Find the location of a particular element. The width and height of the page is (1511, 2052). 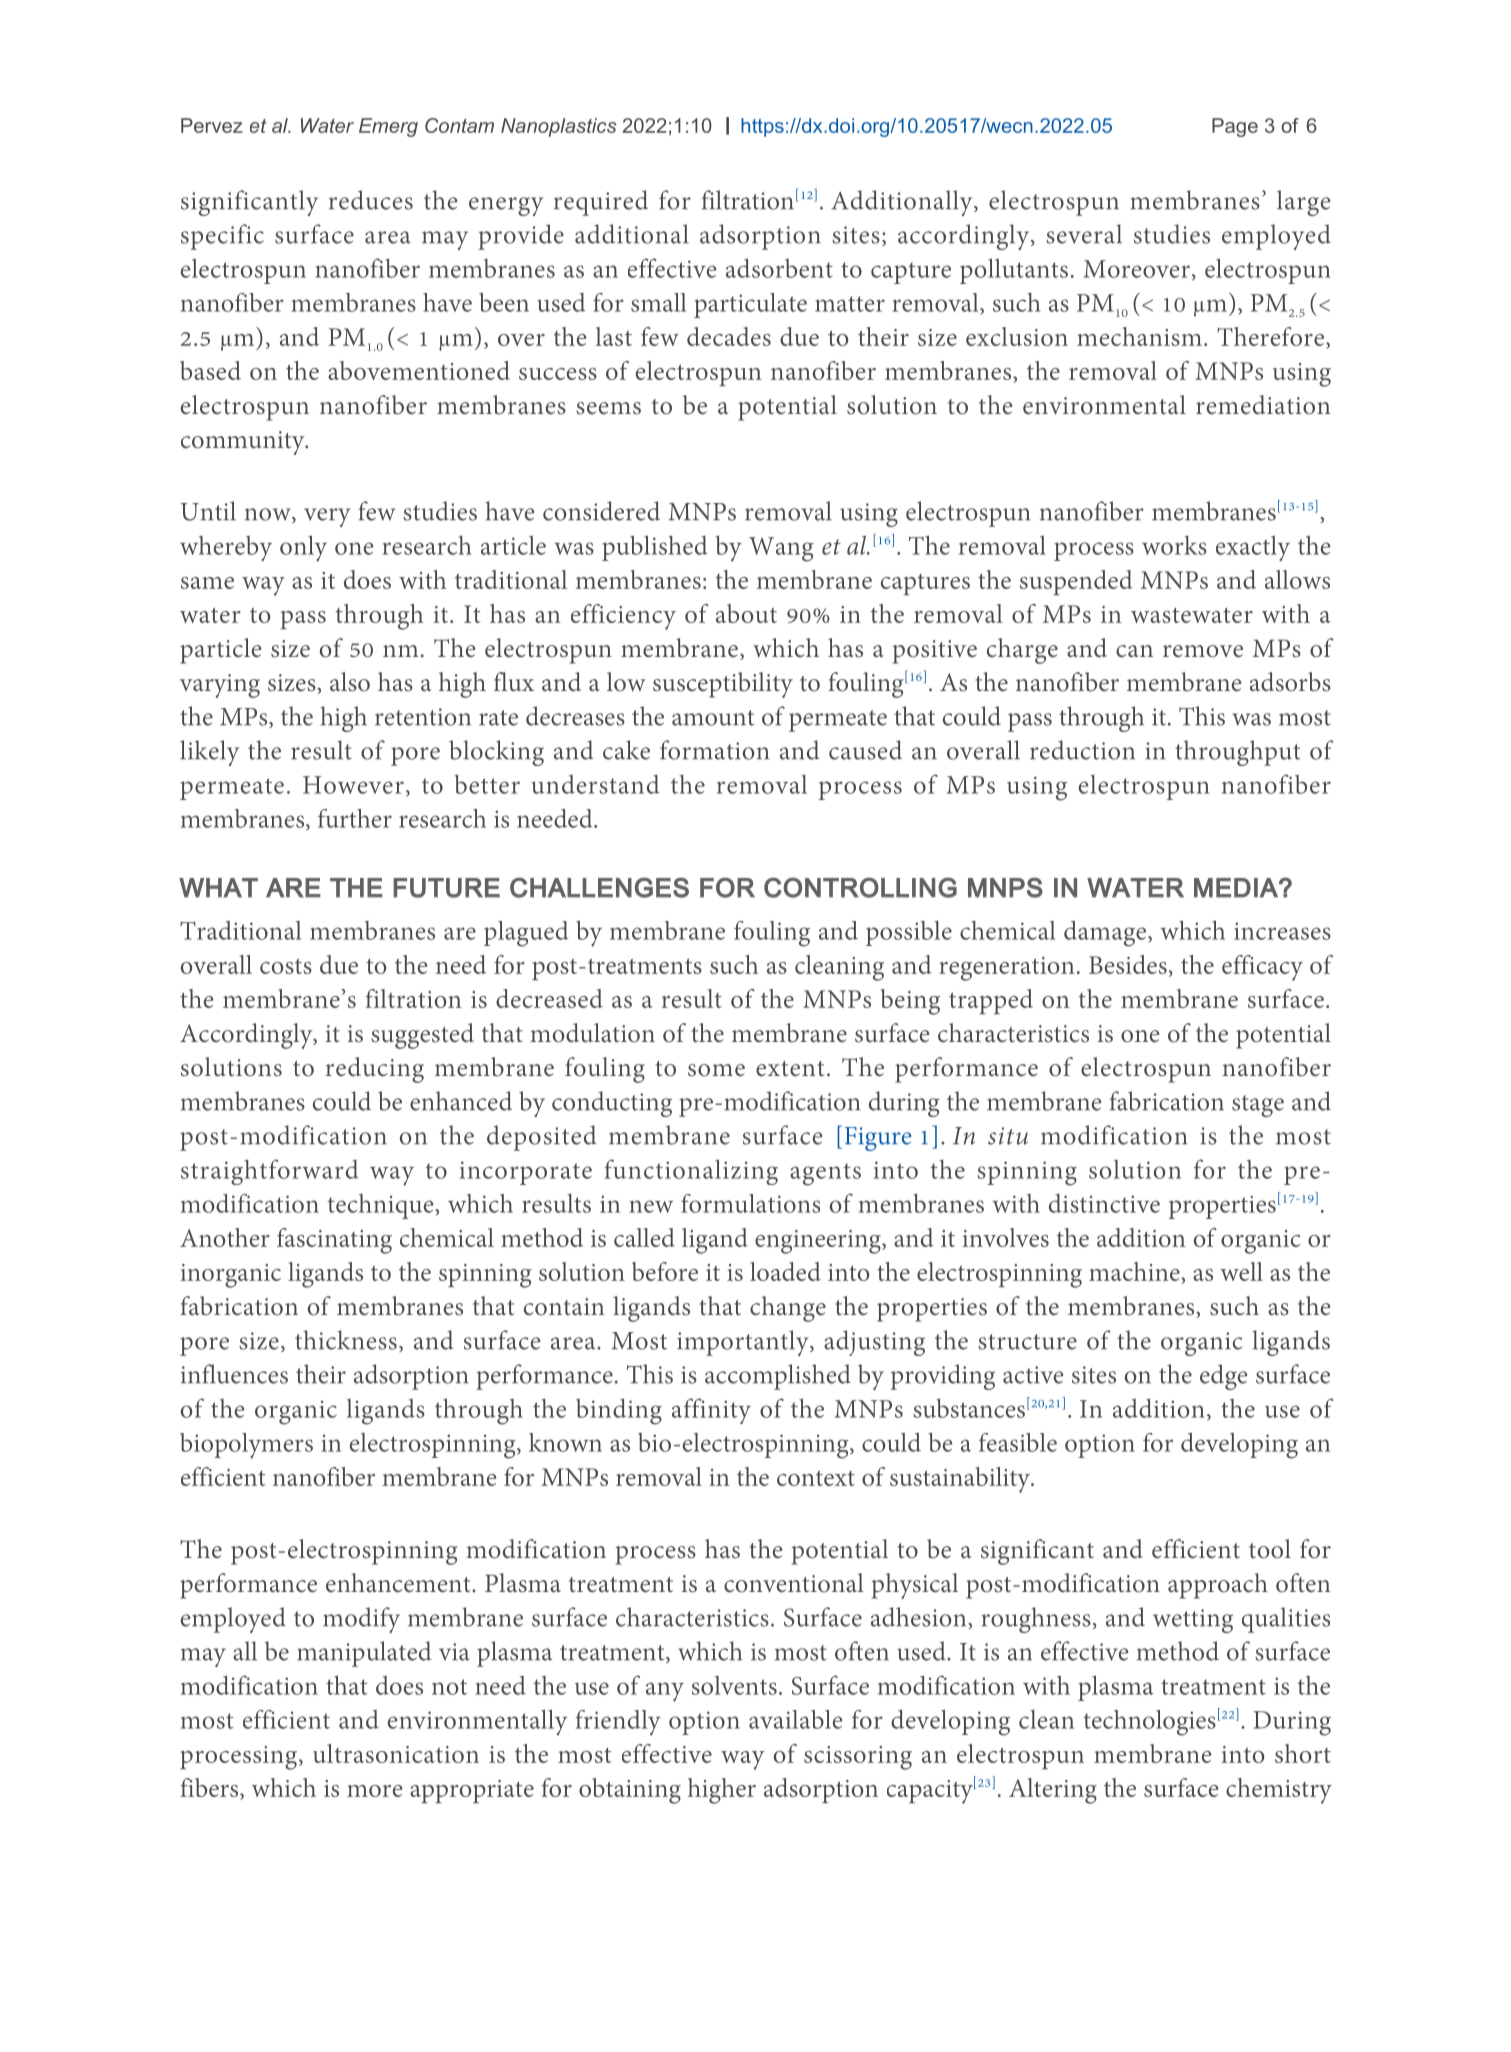

CONTROLLING is located at coordinates (860, 887).
